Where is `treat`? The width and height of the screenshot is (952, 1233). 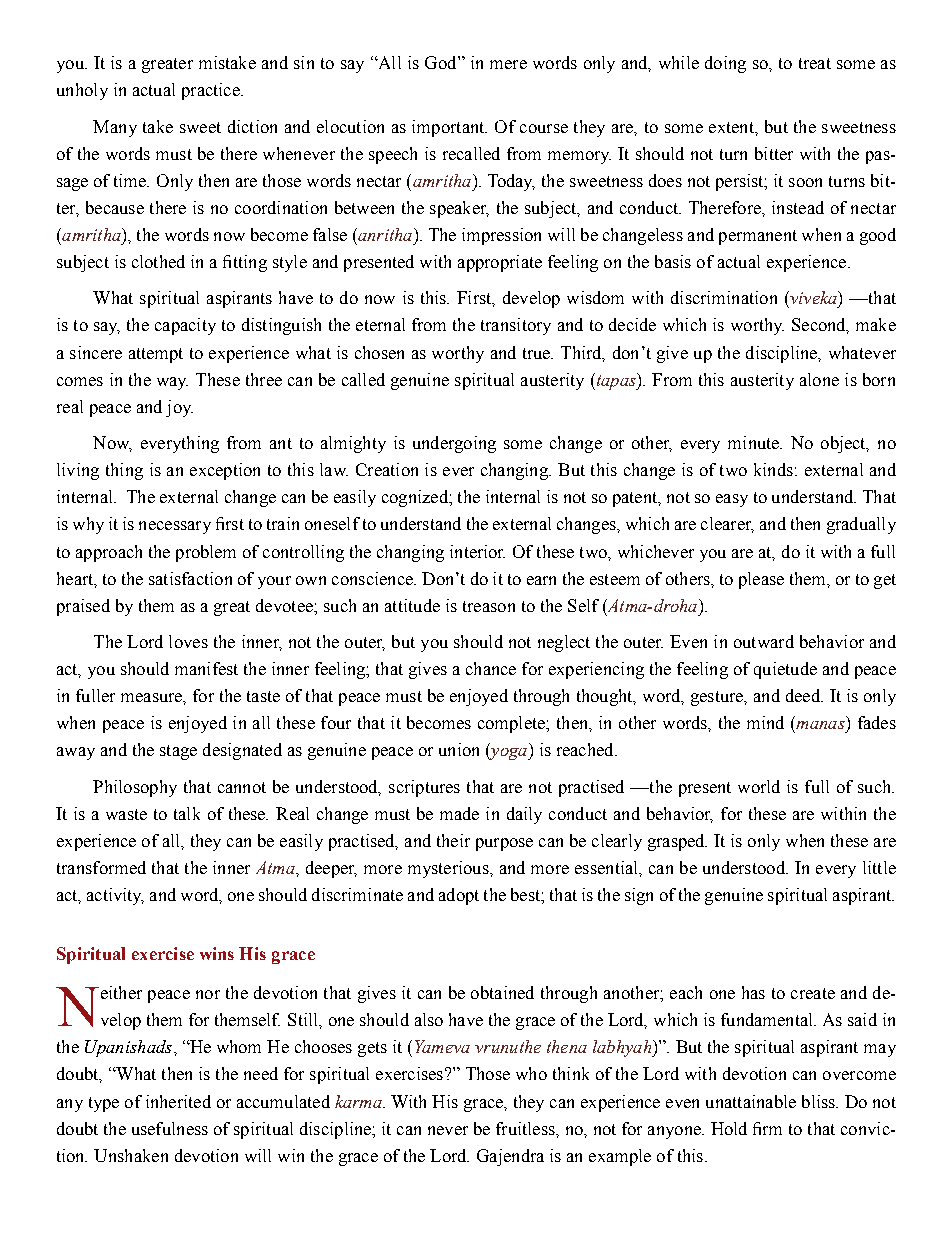 treat is located at coordinates (815, 63).
